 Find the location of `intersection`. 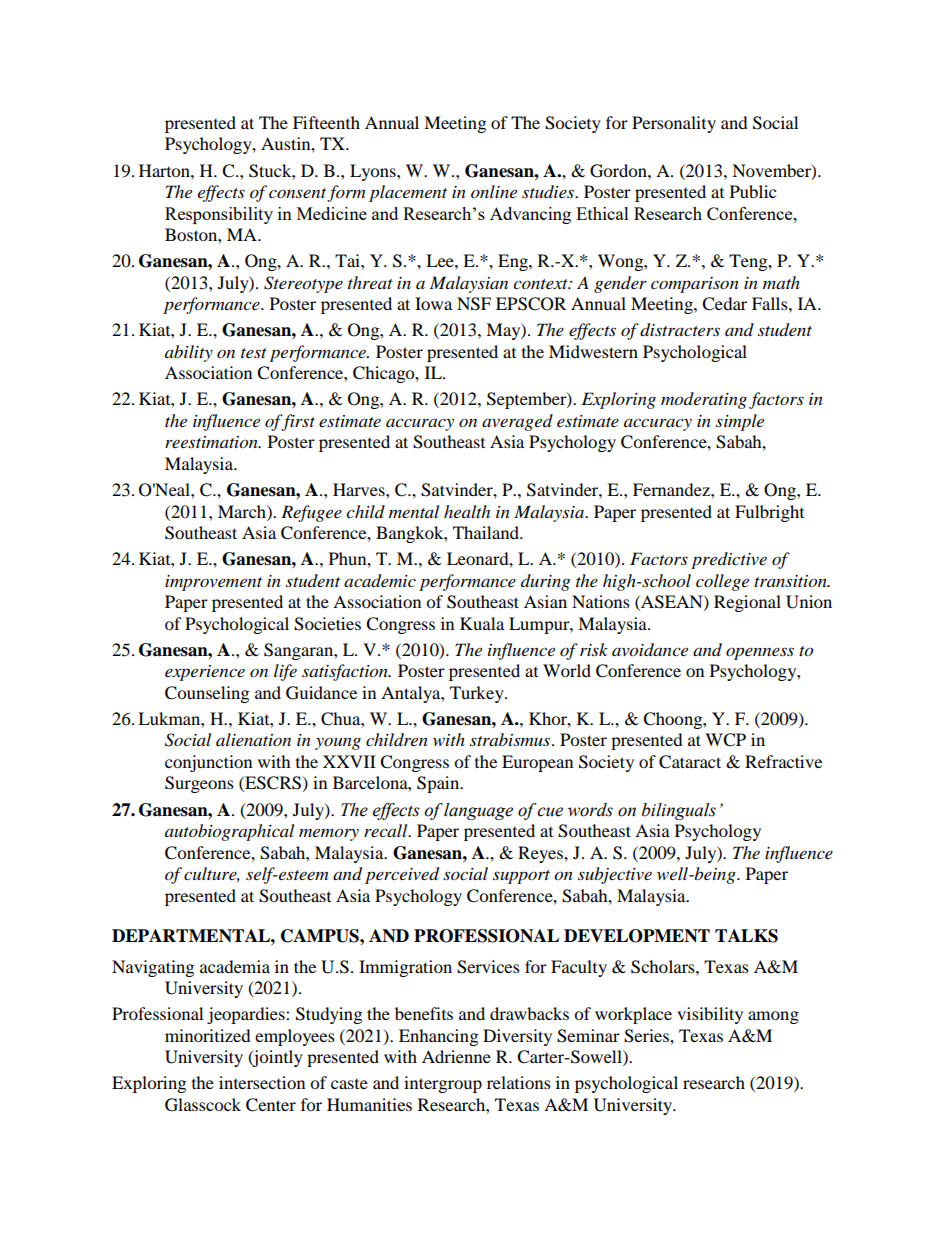

intersection is located at coordinates (262, 1082).
